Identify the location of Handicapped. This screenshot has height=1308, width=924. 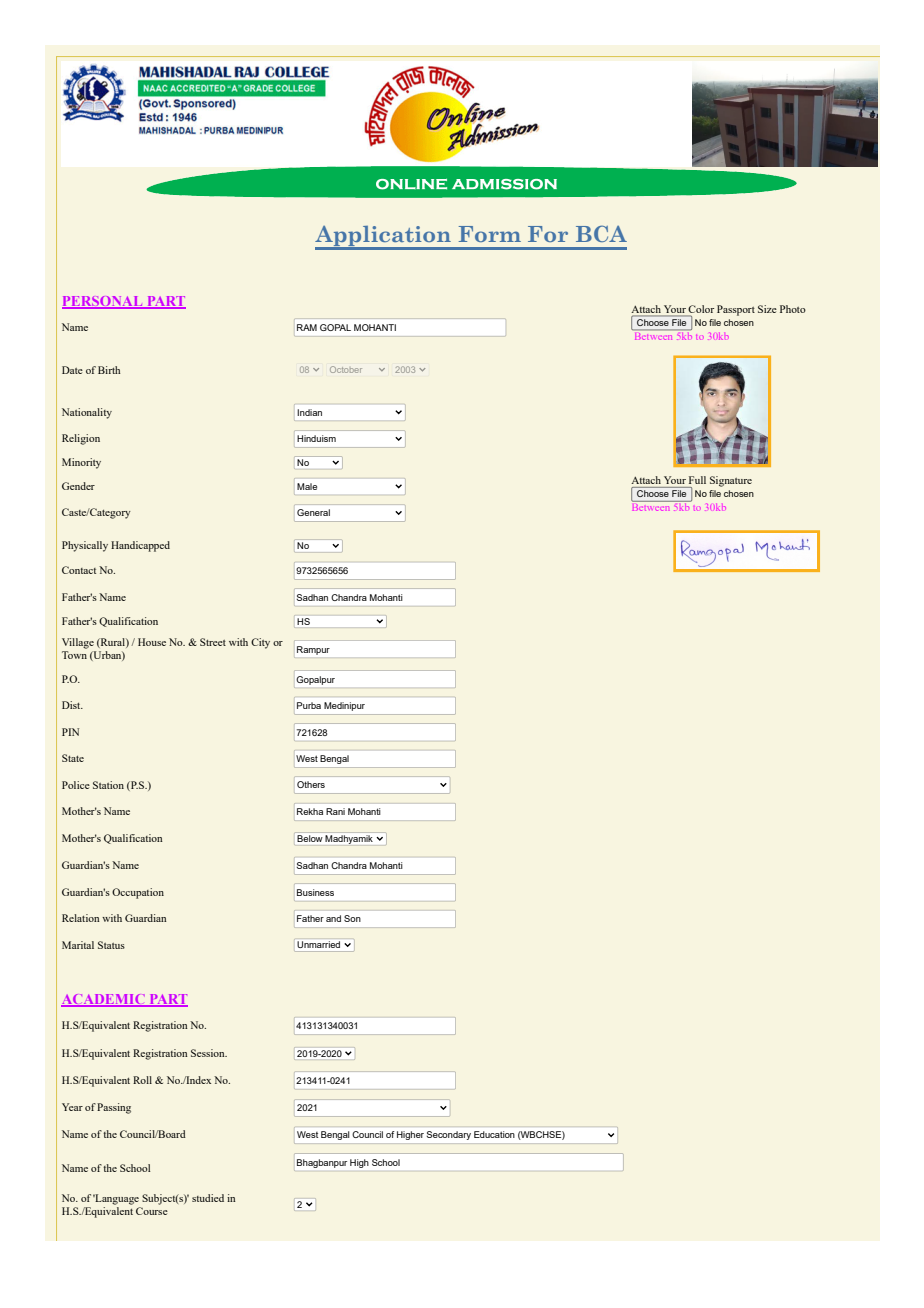
(140, 546).
